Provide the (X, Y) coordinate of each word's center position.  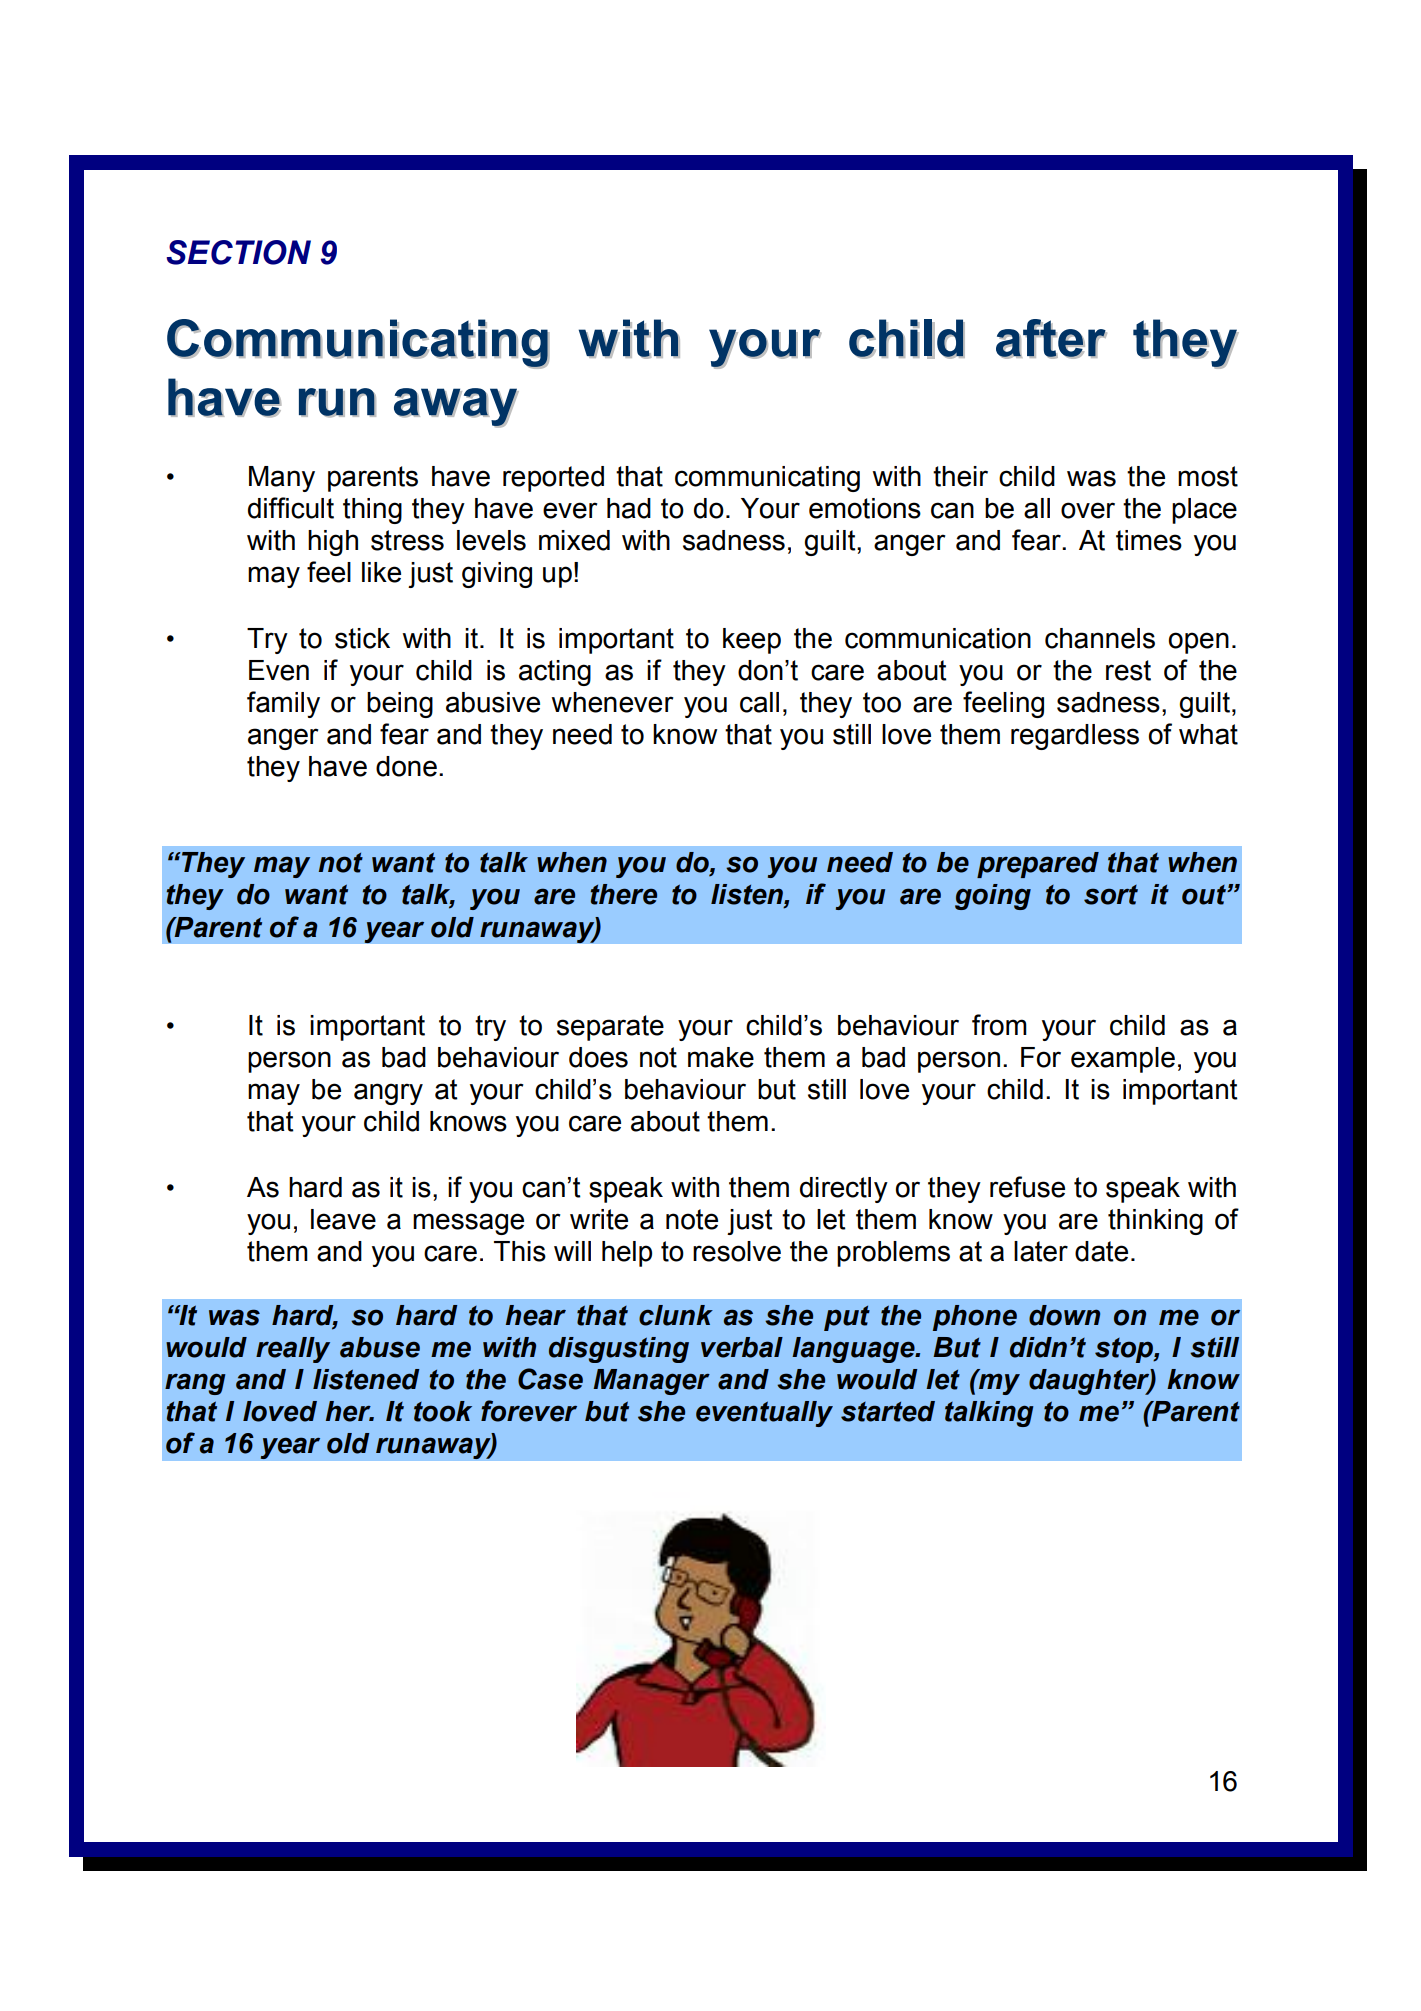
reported (553, 479)
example (1123, 1060)
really (293, 1350)
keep (752, 641)
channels (1100, 638)
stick (362, 638)
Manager (651, 1382)
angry (388, 1094)
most (1208, 476)
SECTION (238, 252)
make (721, 1057)
